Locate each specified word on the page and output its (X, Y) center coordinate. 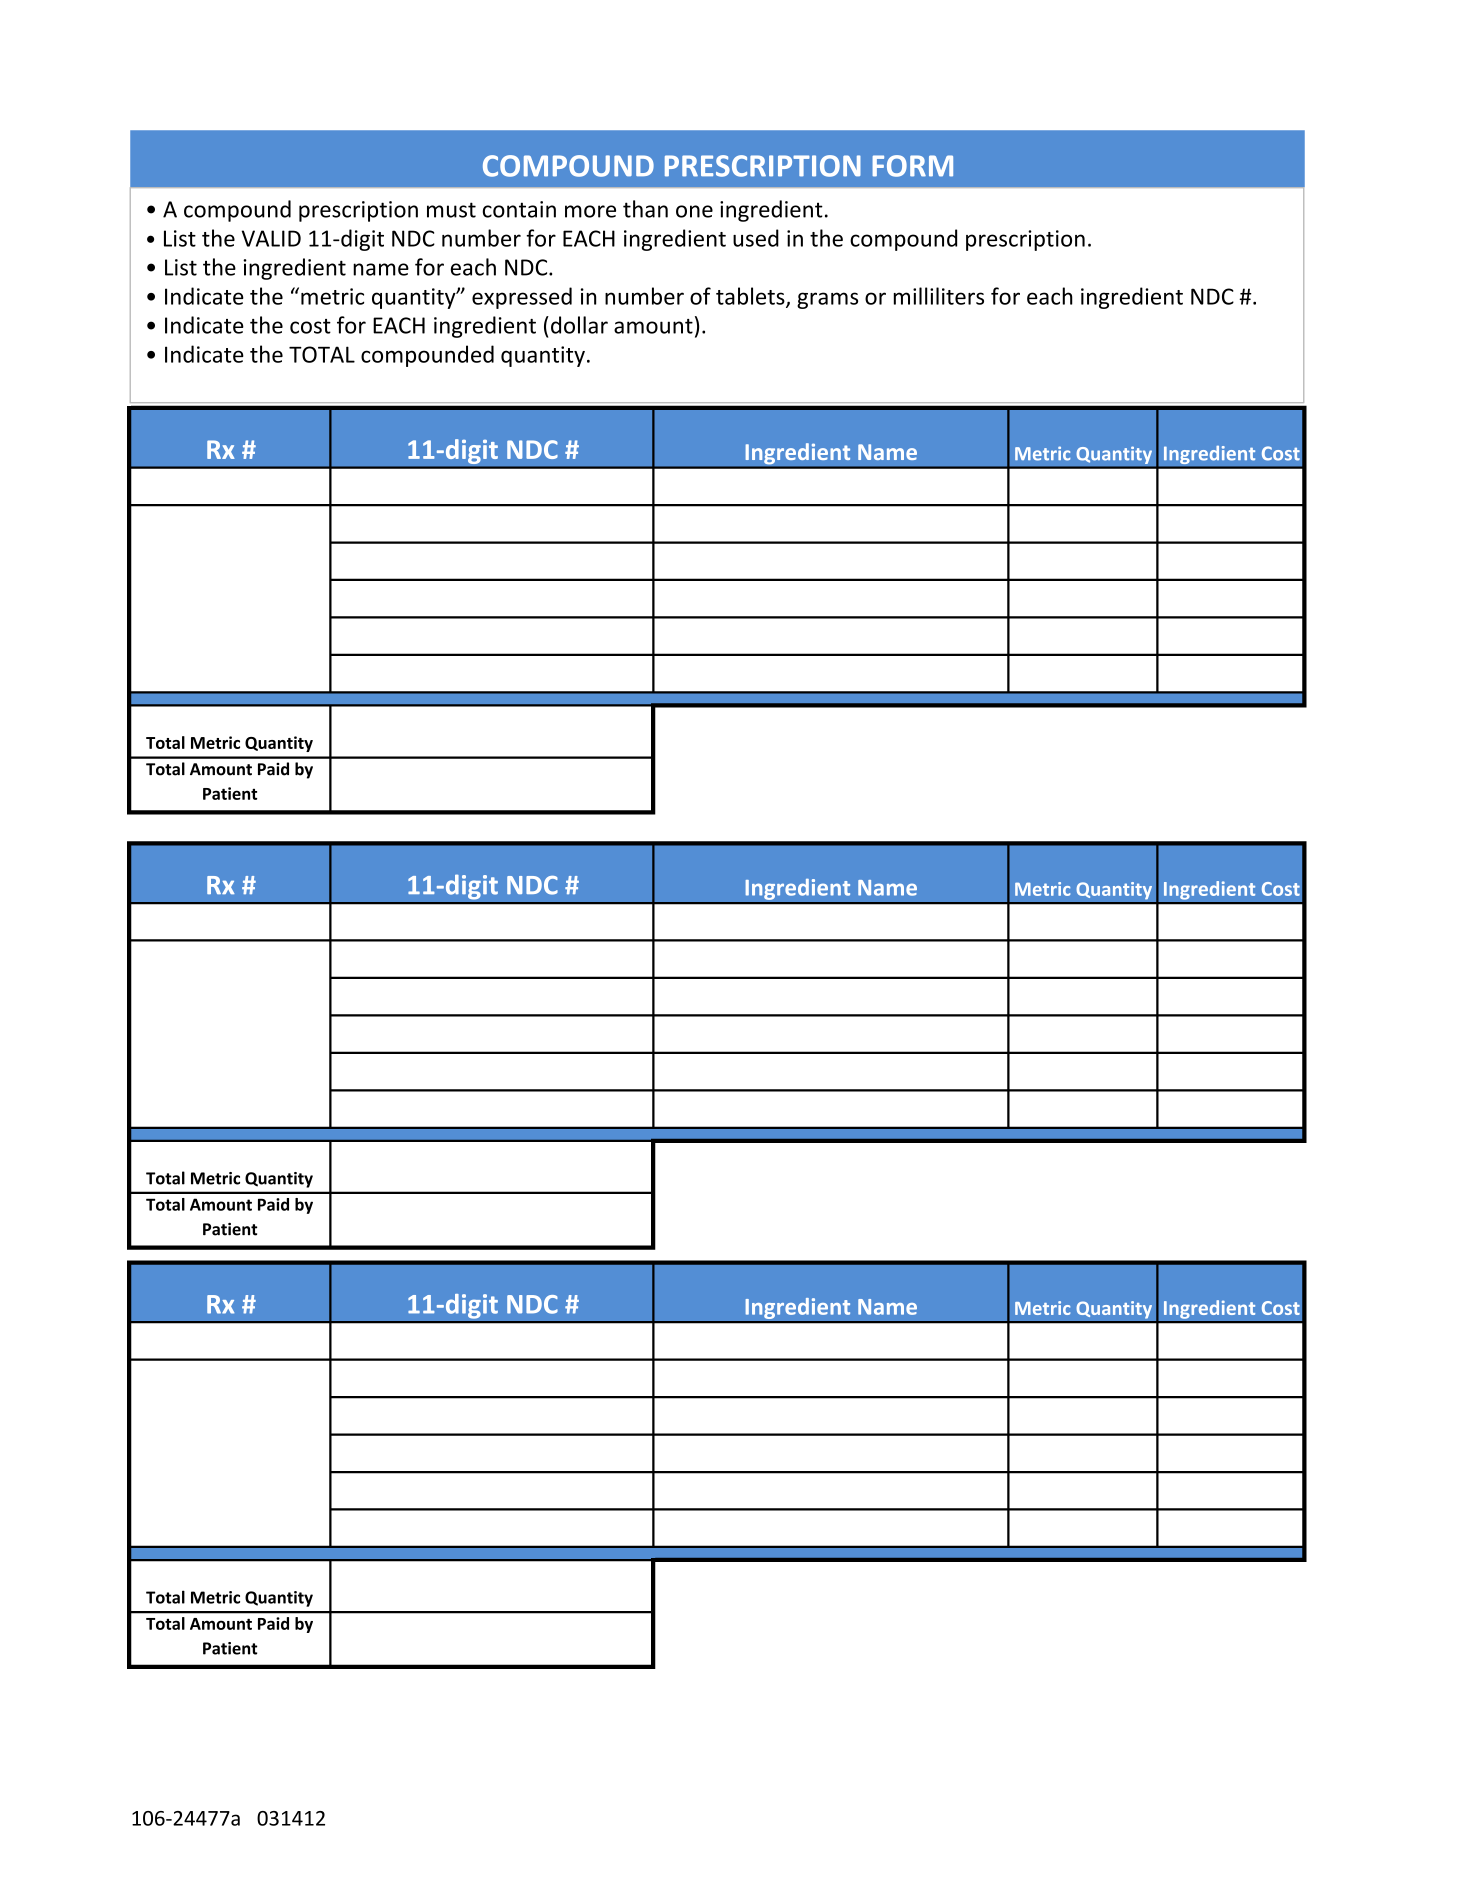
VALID (271, 238)
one (694, 211)
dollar (579, 325)
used (756, 238)
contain (519, 209)
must (451, 210)
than (645, 209)
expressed (522, 298)
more (590, 211)
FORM (913, 166)
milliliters (939, 296)
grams (827, 300)
